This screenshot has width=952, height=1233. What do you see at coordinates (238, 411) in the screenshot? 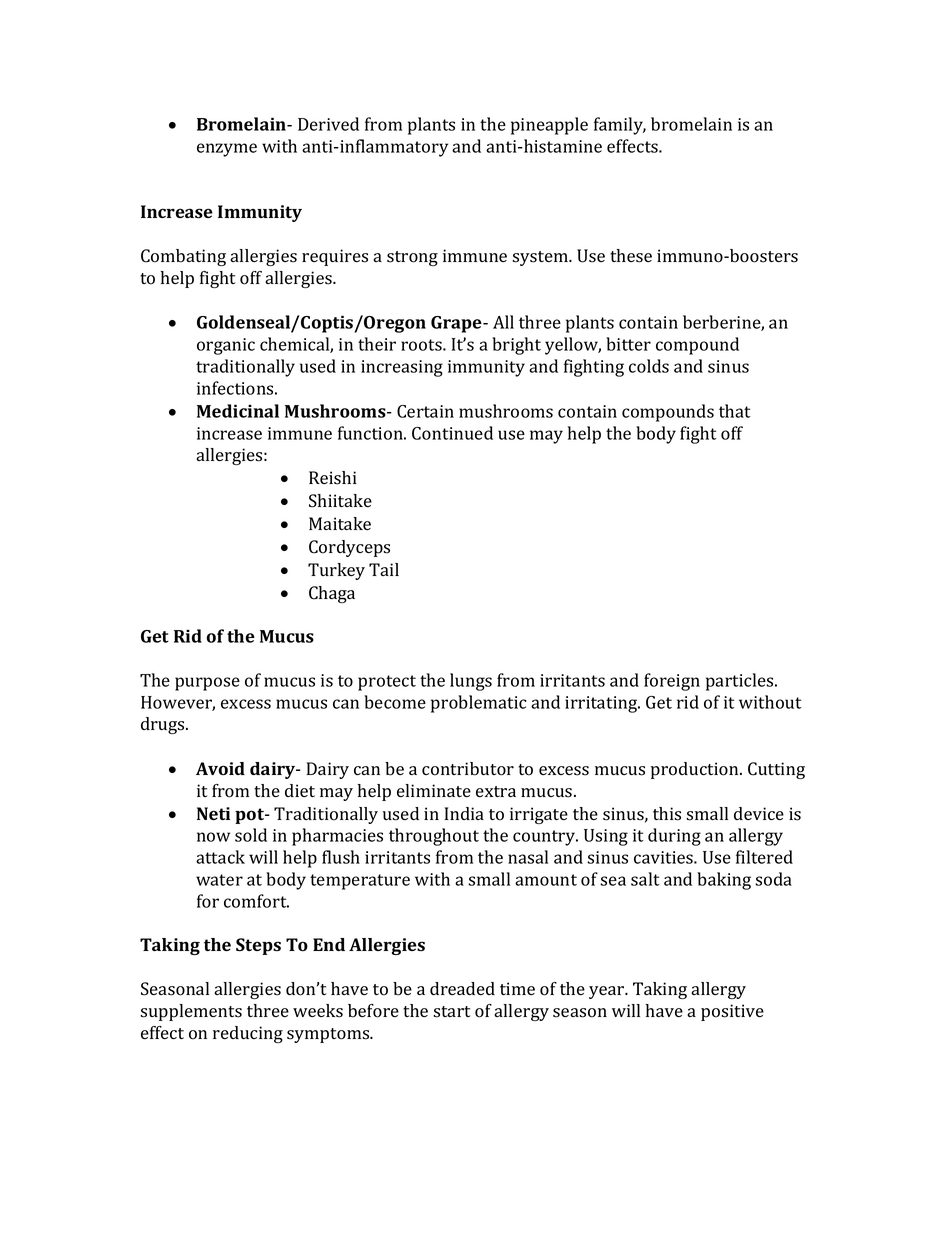
I see `Medicinal` at bounding box center [238, 411].
